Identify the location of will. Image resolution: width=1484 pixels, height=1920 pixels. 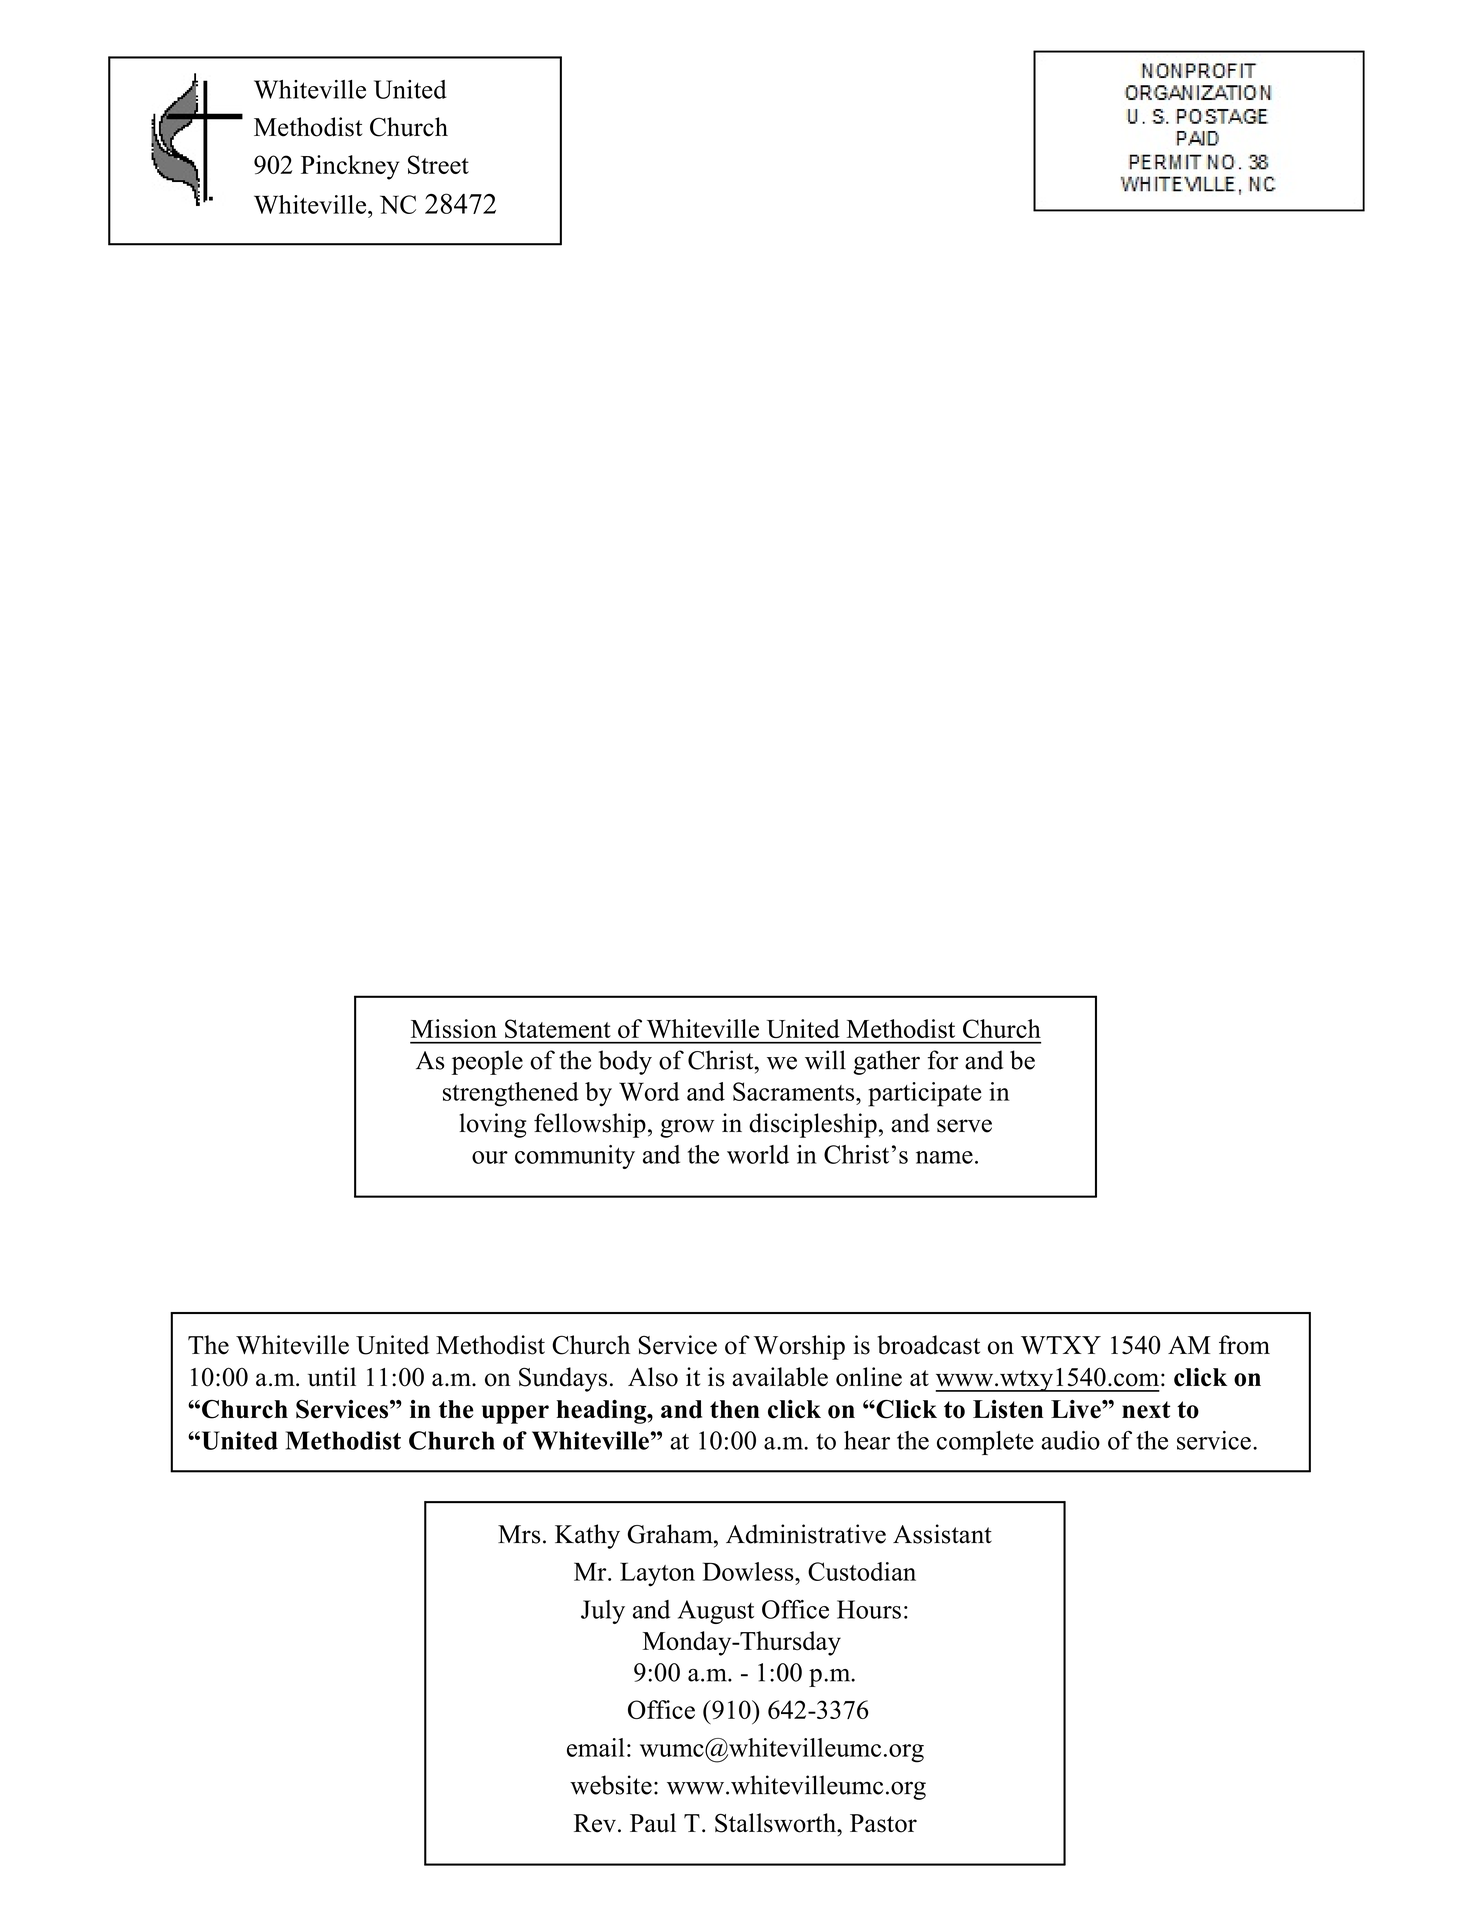
(825, 1060).
